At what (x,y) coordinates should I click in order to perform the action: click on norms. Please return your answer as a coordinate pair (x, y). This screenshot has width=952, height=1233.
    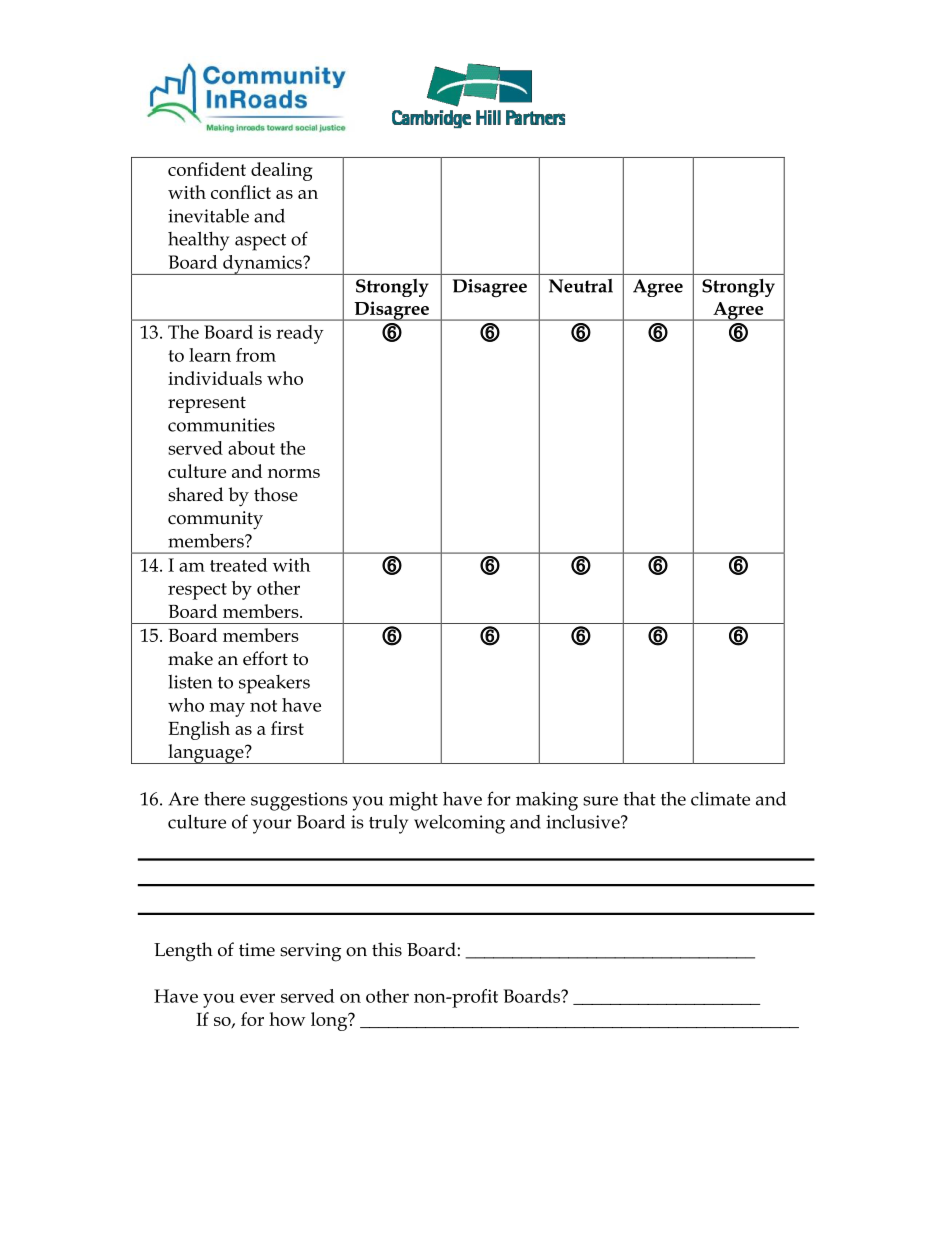
    Looking at the image, I should click on (294, 473).
